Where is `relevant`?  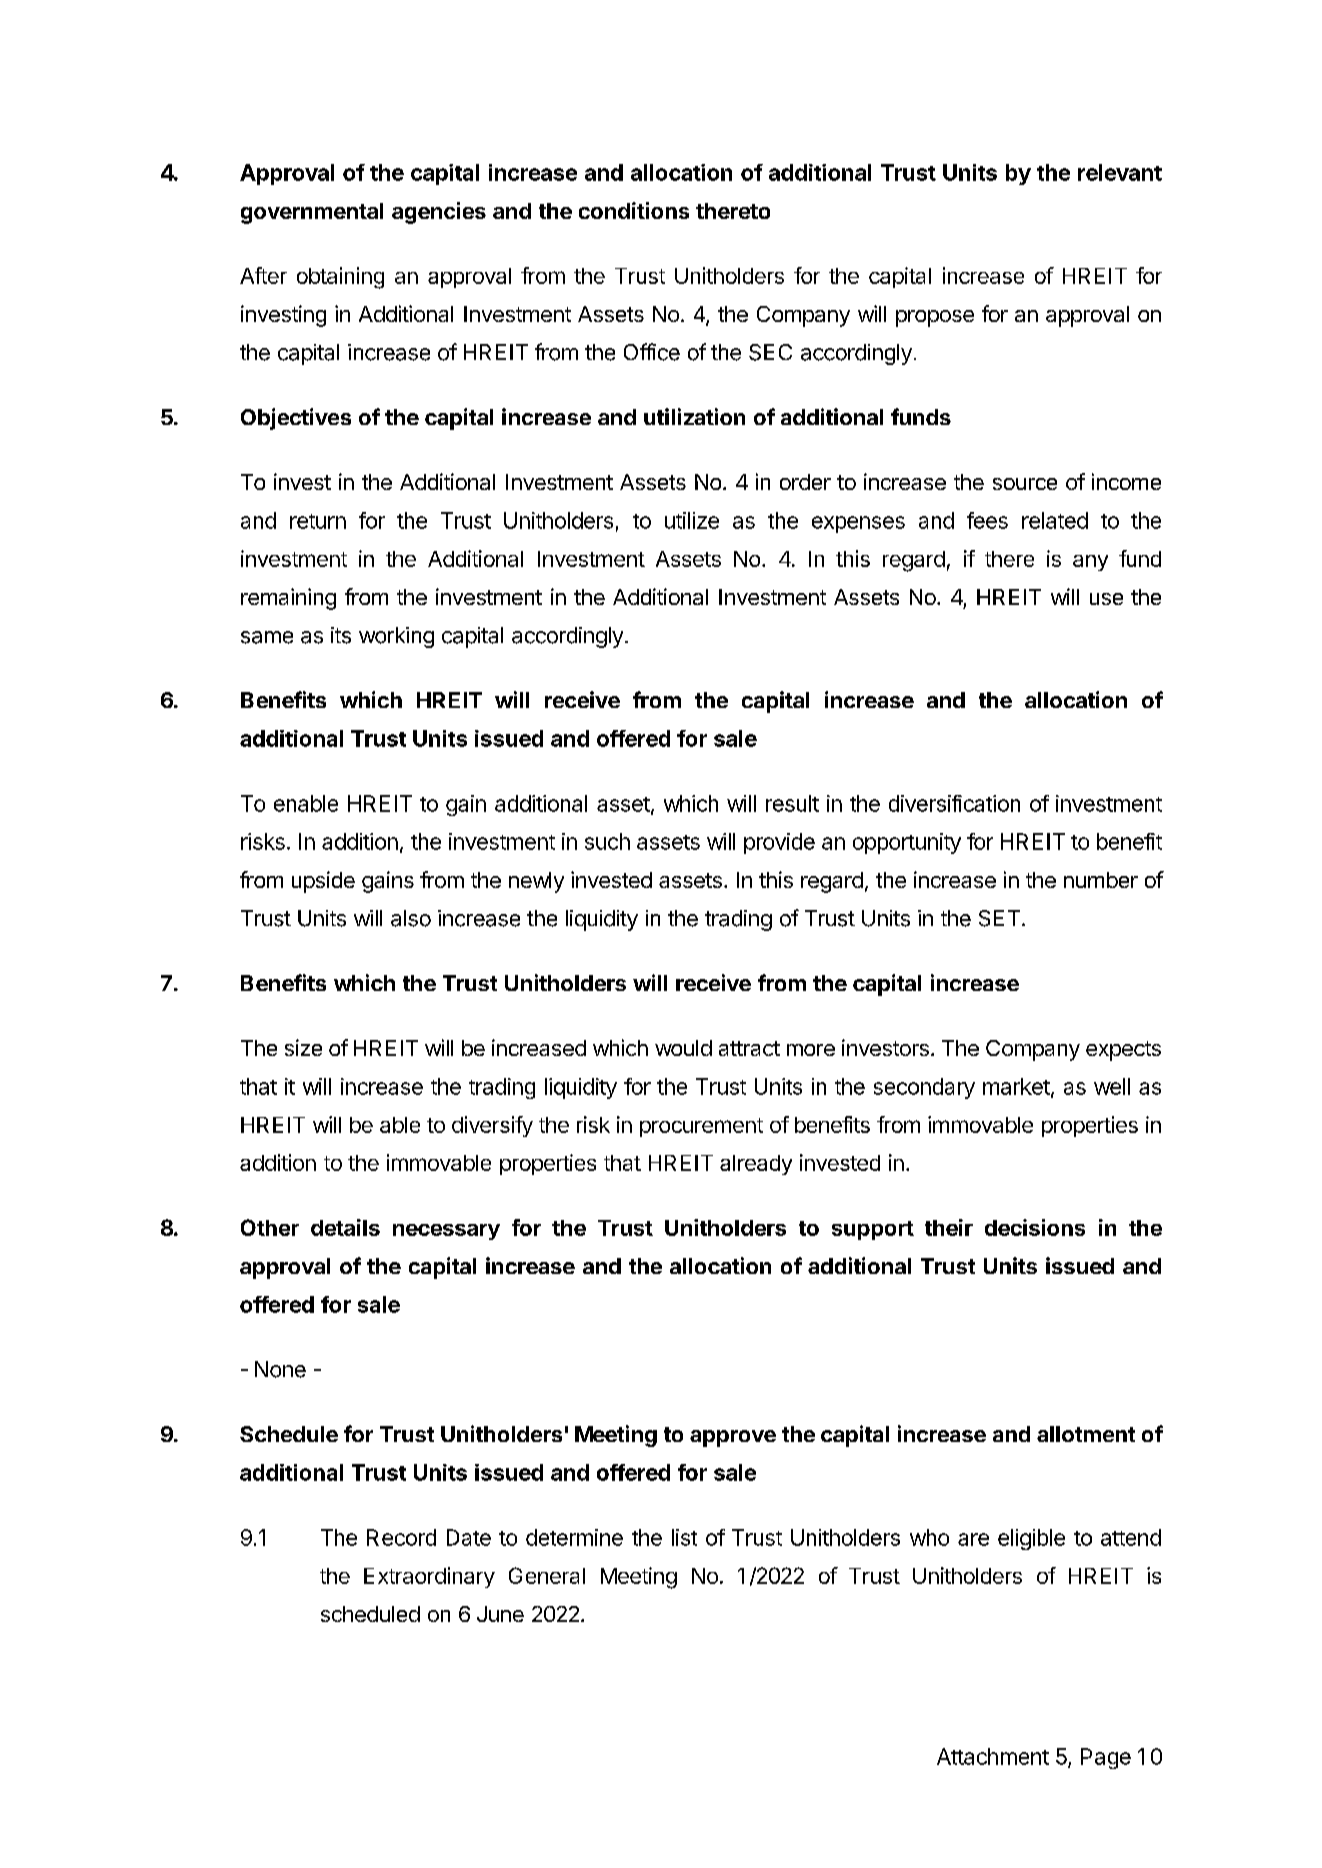 relevant is located at coordinates (1120, 172).
